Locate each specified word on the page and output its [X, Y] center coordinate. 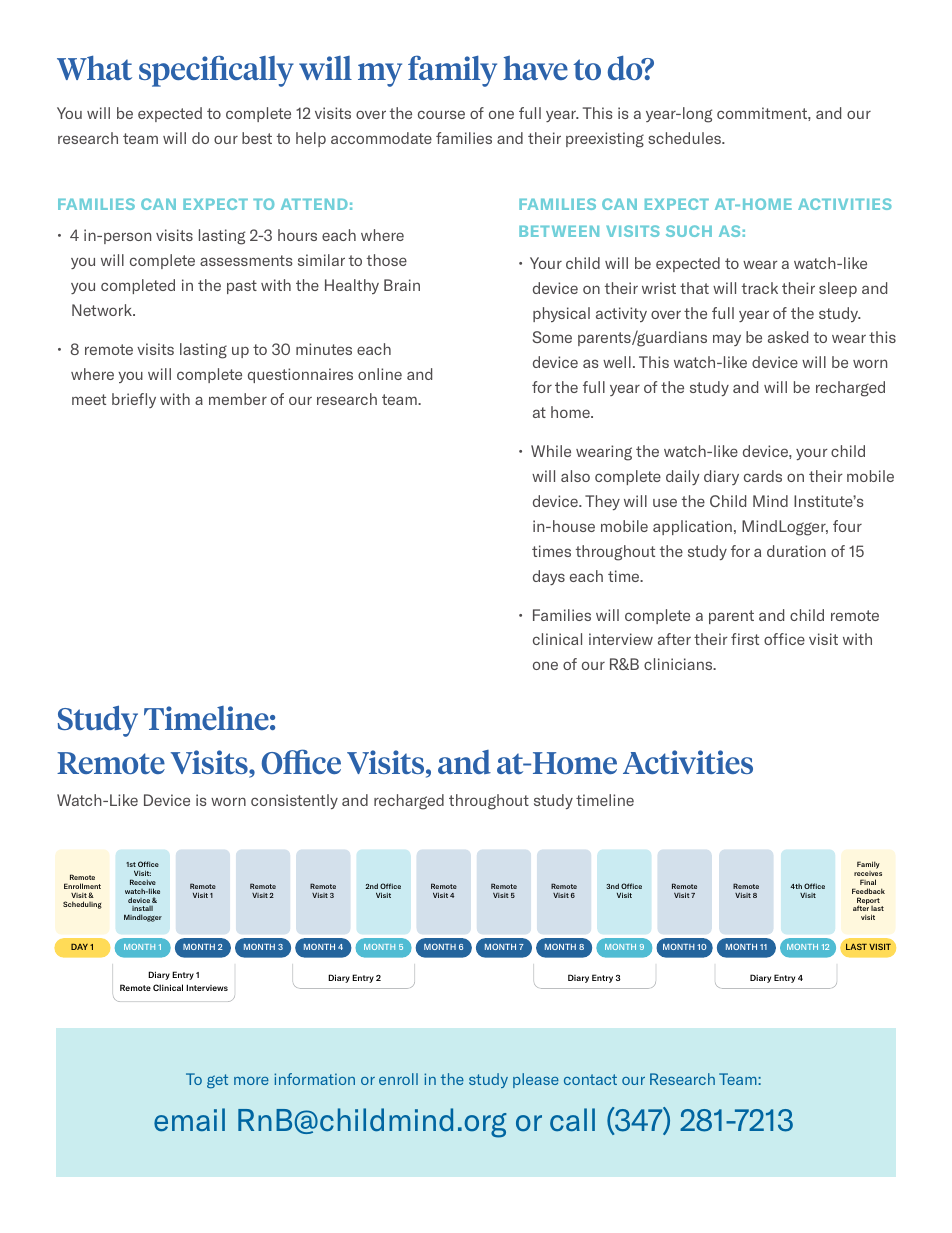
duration [796, 551]
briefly [134, 400]
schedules [685, 138]
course [441, 114]
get [217, 1081]
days [549, 577]
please [536, 1080]
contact [590, 1079]
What [94, 67]
